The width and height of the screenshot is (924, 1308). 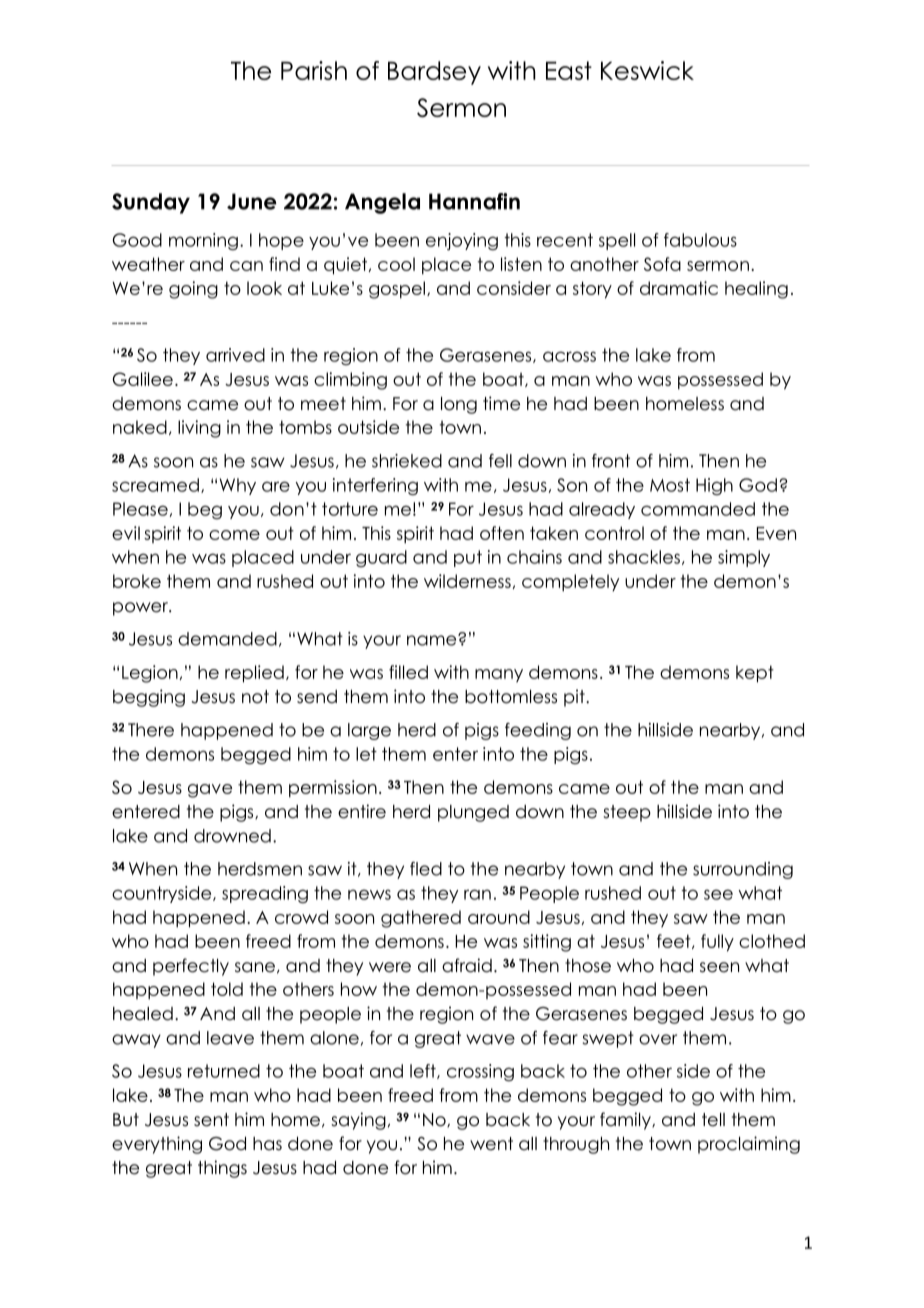 What do you see at coordinates (647, 70) in the screenshot?
I see `Keswick` at bounding box center [647, 70].
